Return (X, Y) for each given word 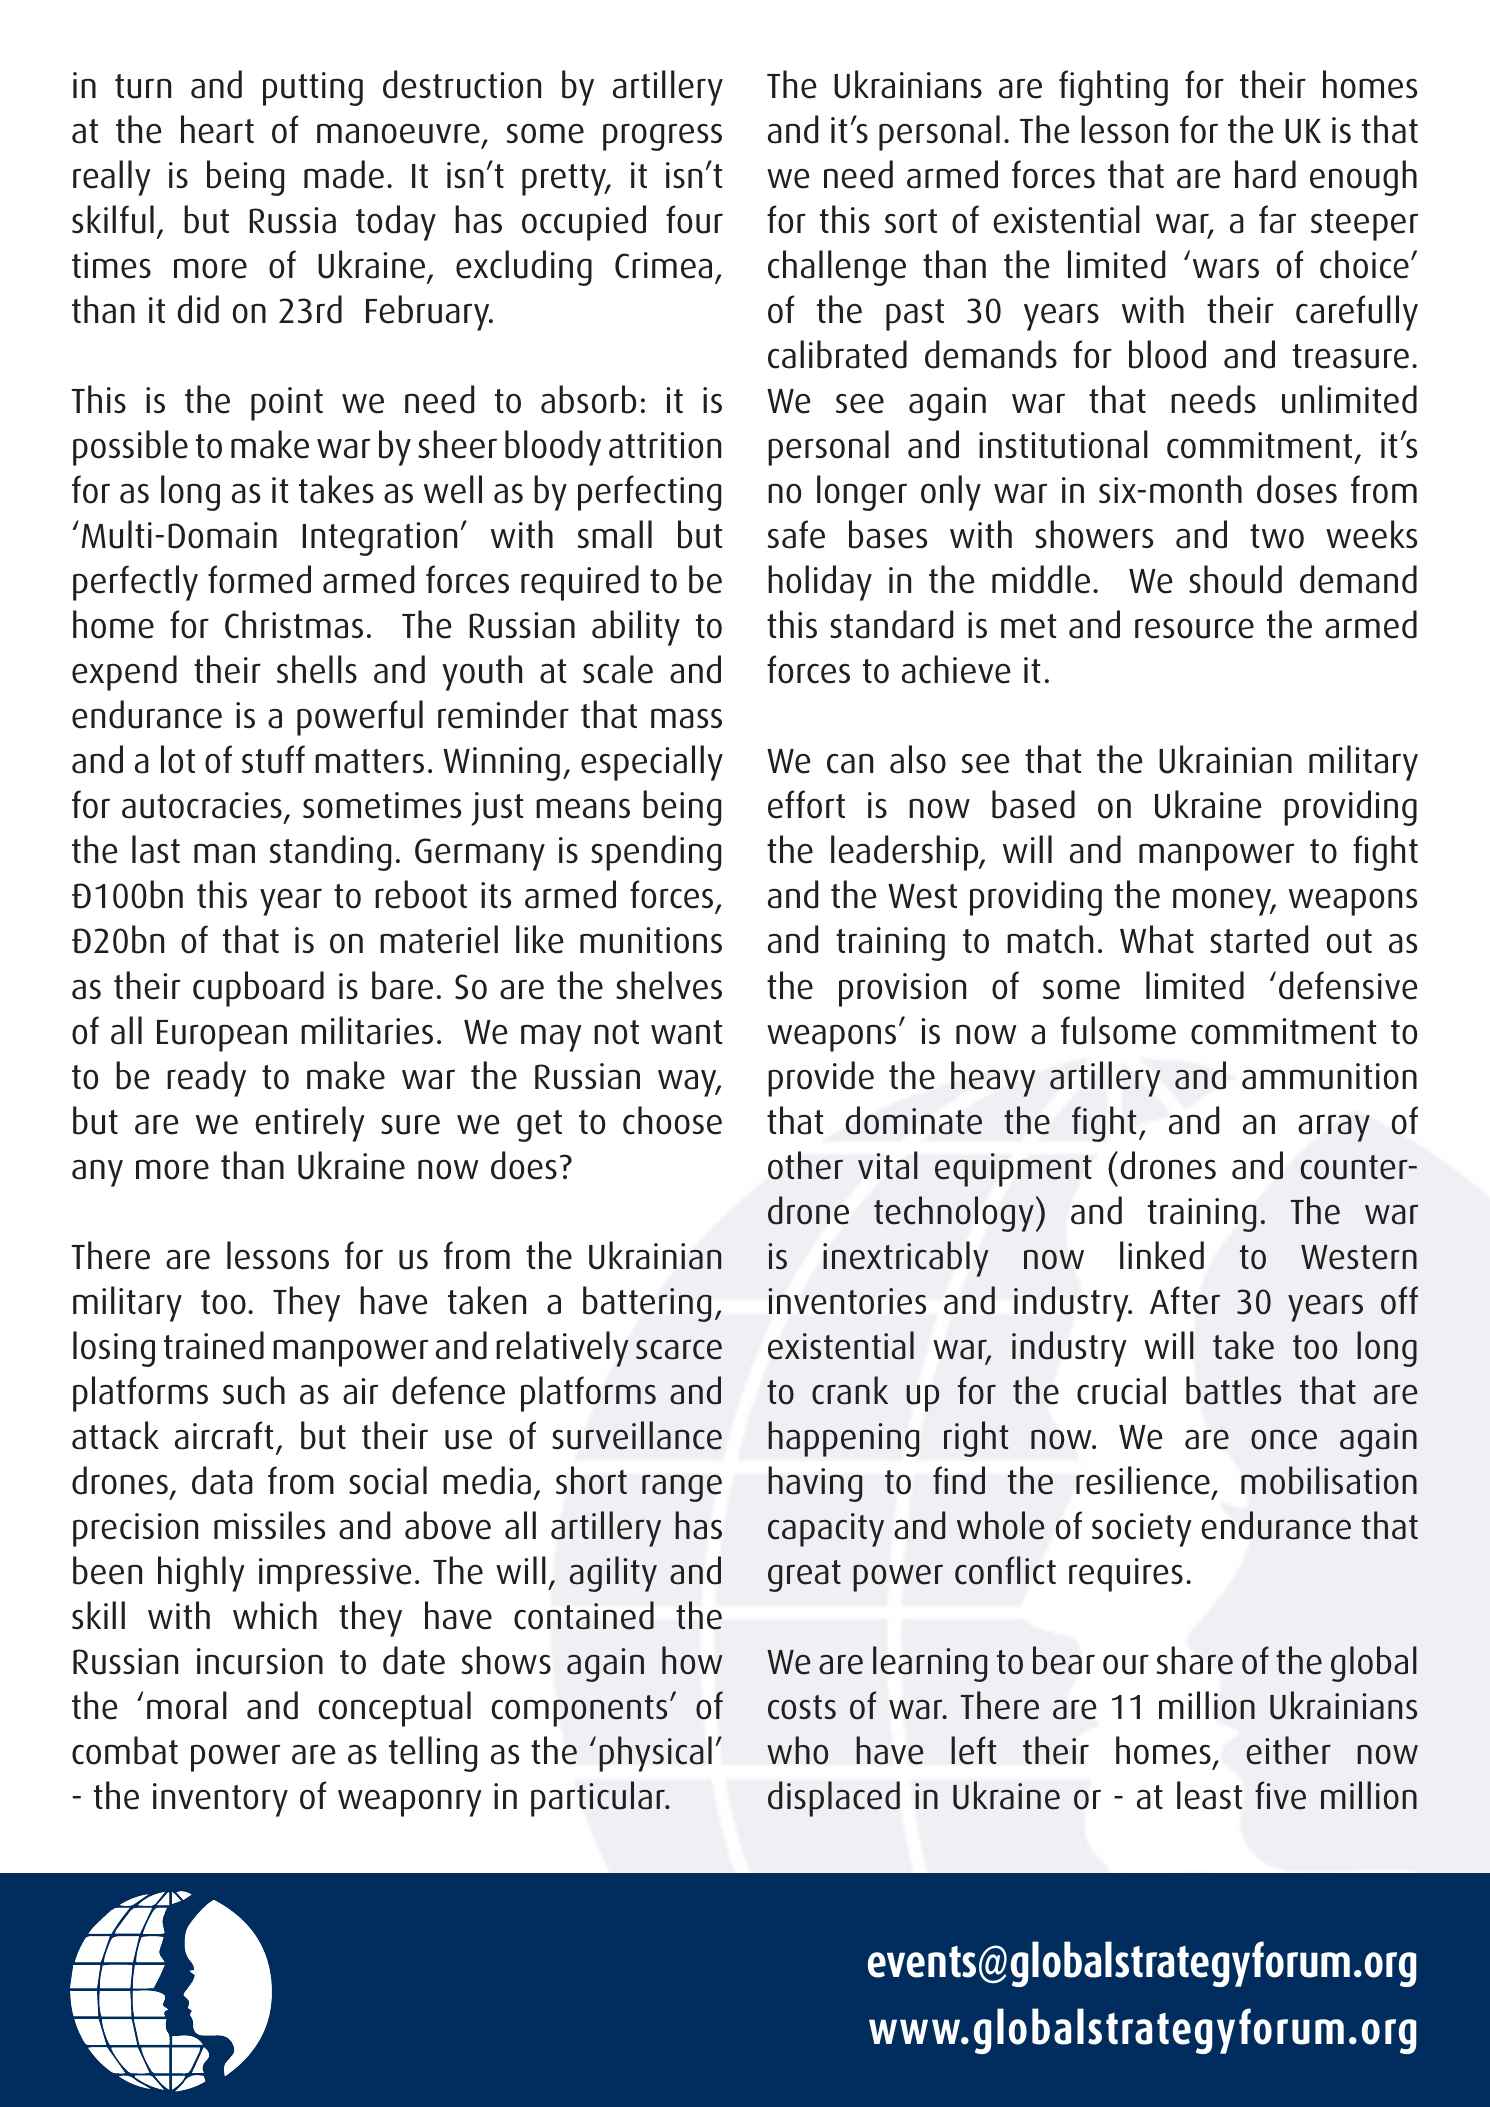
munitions (651, 940)
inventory (220, 1800)
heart (217, 129)
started (1259, 939)
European (222, 1036)
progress (662, 137)
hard (1265, 174)
